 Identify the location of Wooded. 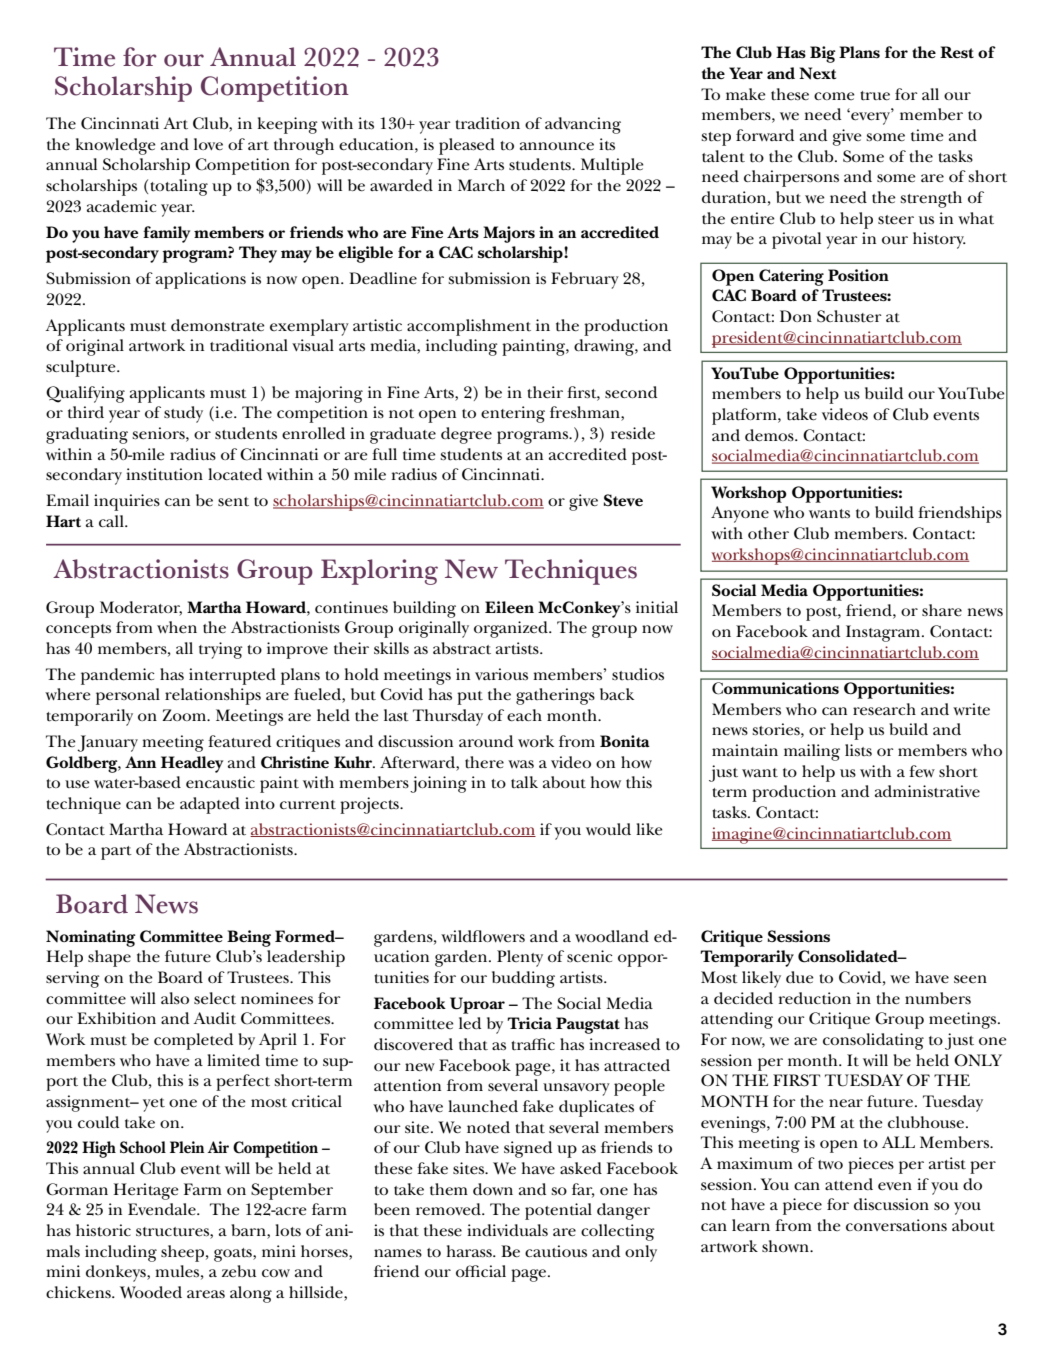
(151, 1292).
